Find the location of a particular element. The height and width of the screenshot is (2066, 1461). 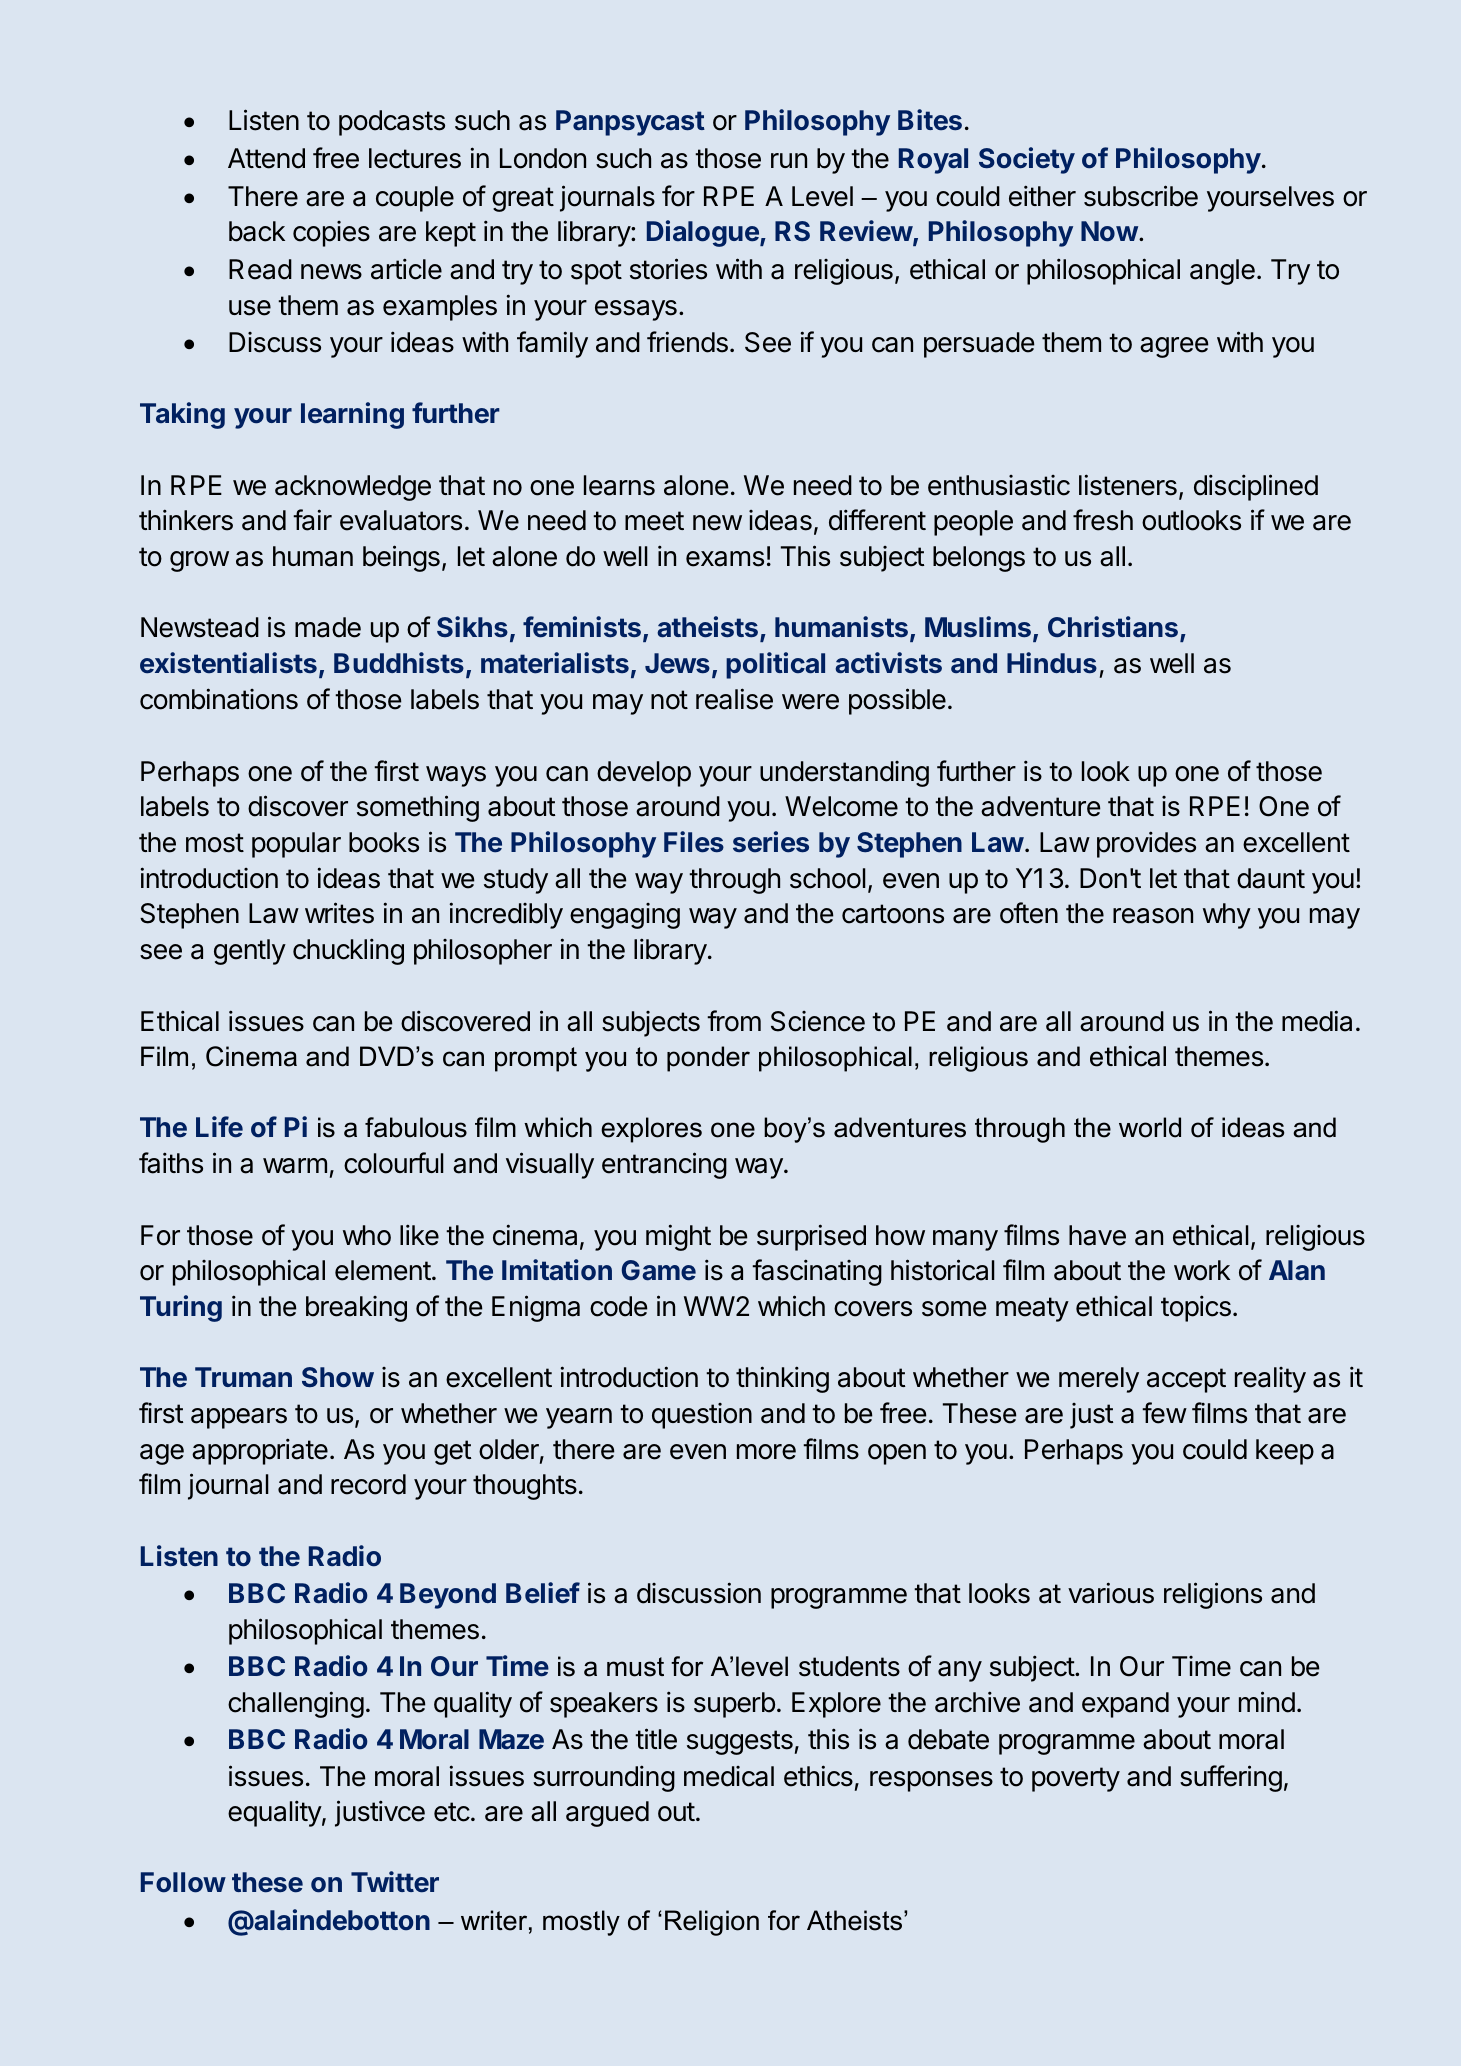

suffering is located at coordinates (1231, 1778).
